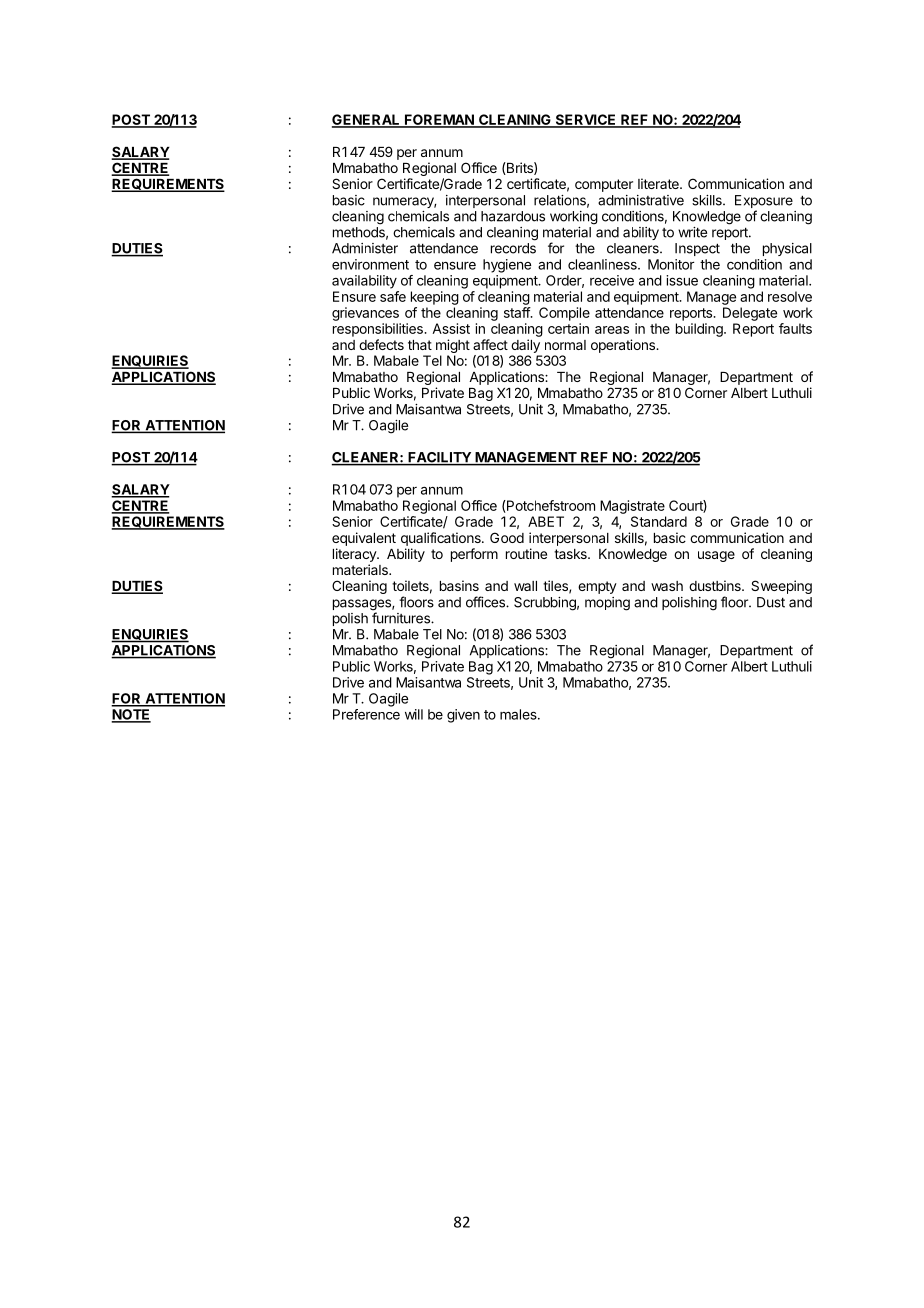  What do you see at coordinates (546, 521) in the document?
I see `ABET` at bounding box center [546, 521].
